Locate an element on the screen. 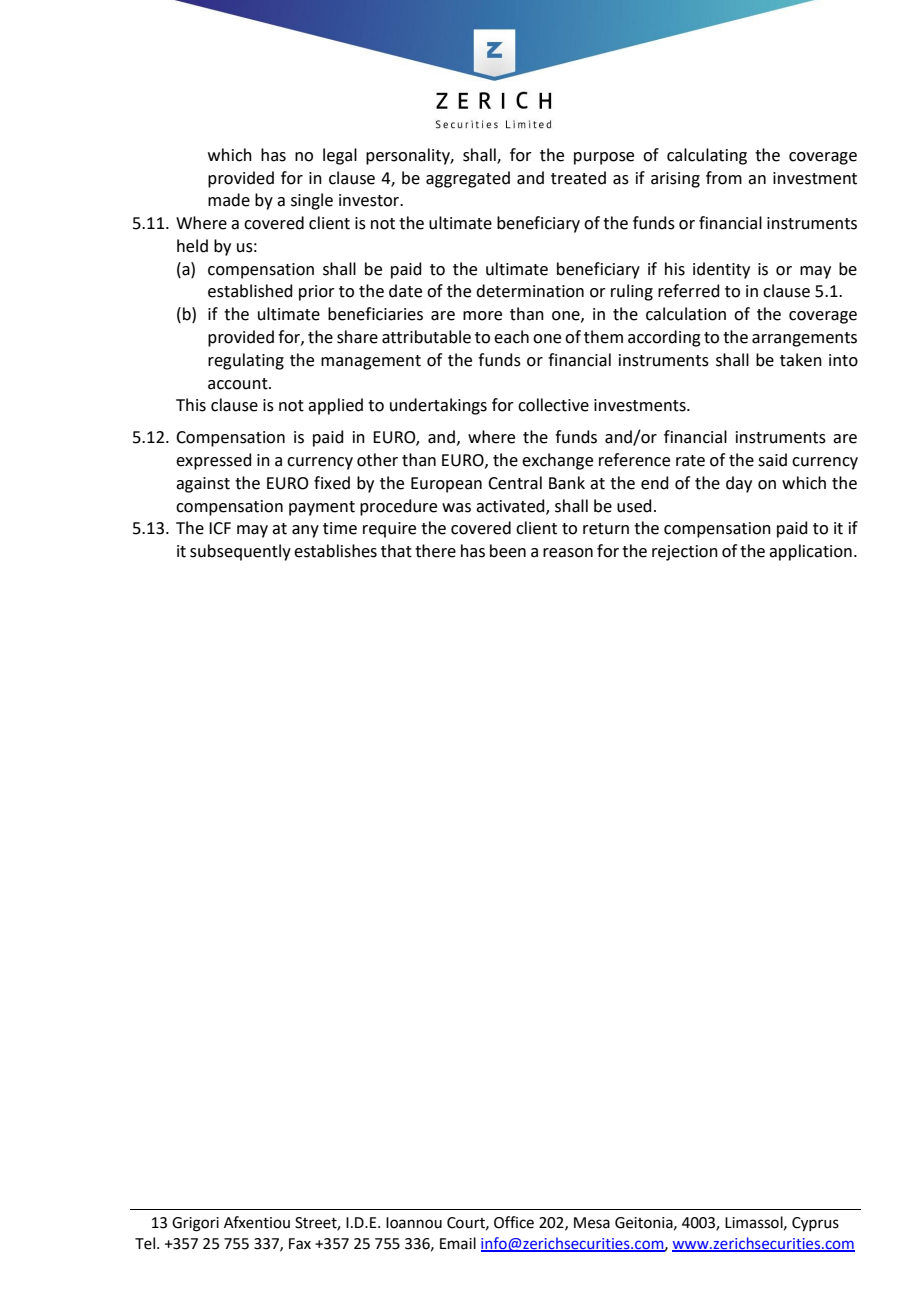  Fax is located at coordinates (300, 1244).
